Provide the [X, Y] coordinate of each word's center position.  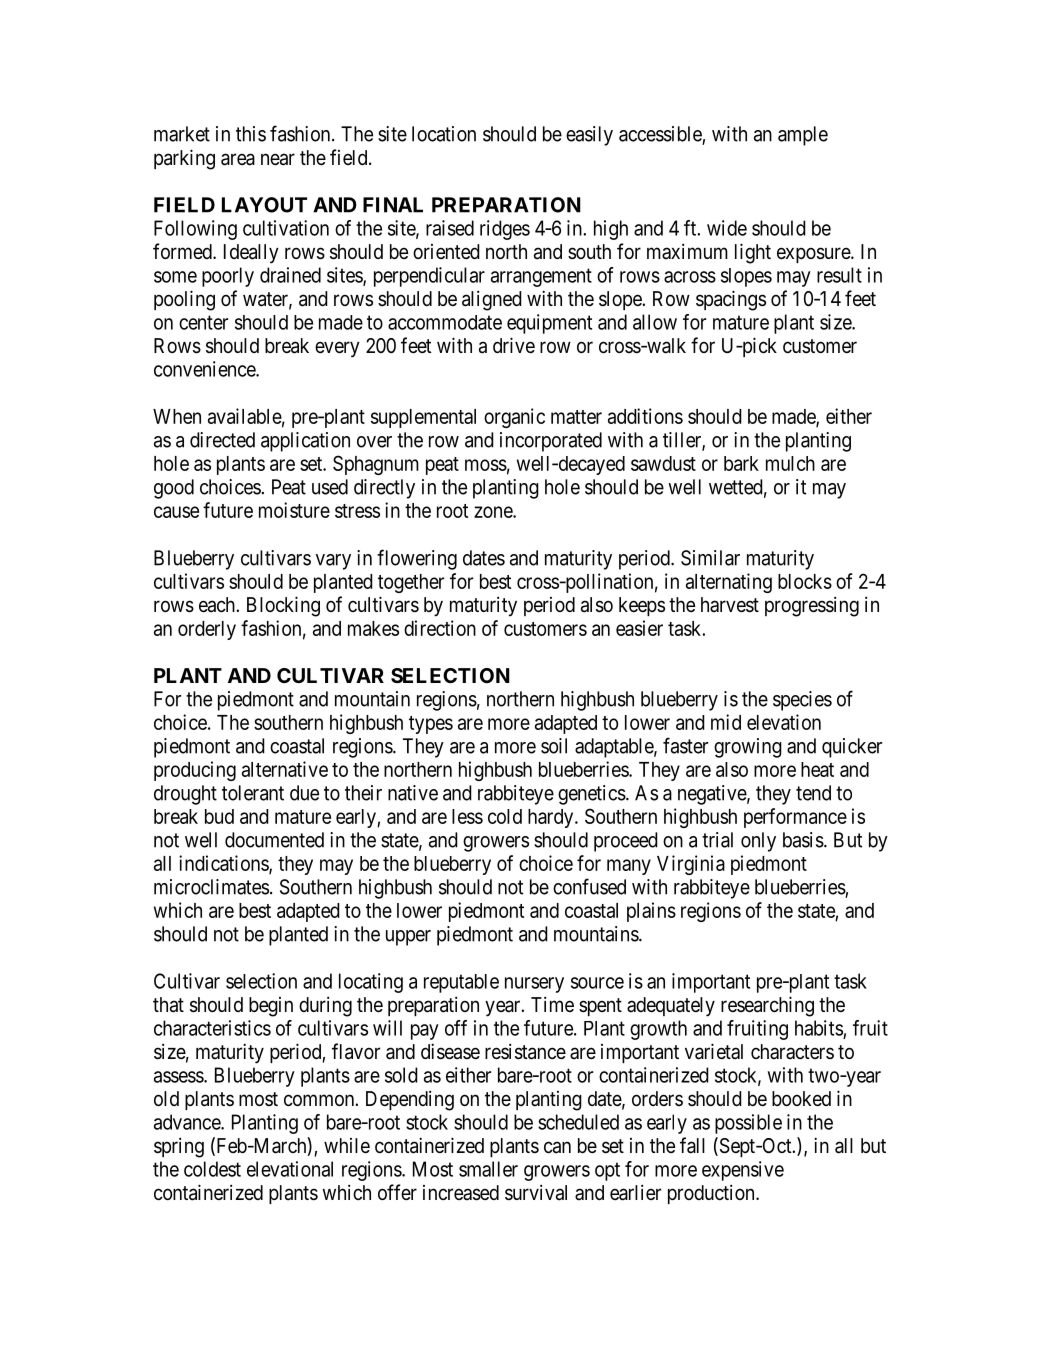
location [444, 134]
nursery [534, 985]
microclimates [211, 887]
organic [514, 418]
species [802, 701]
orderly [207, 630]
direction [440, 628]
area [238, 159]
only [758, 842]
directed [222, 440]
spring [179, 1147]
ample [803, 136]
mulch [790, 463]
